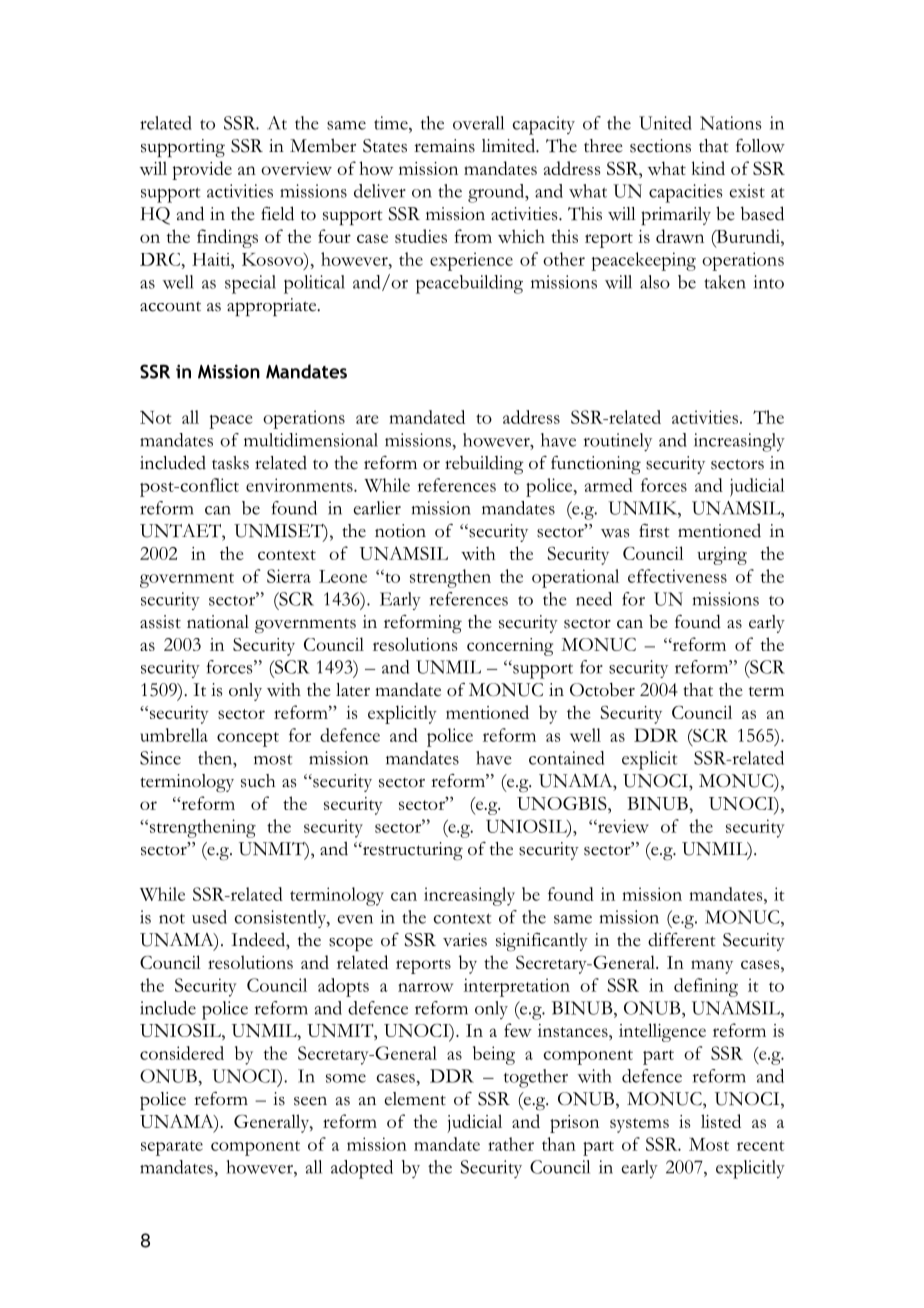 This document has width=924, height=1308. I want to click on remains, so click(444, 146).
